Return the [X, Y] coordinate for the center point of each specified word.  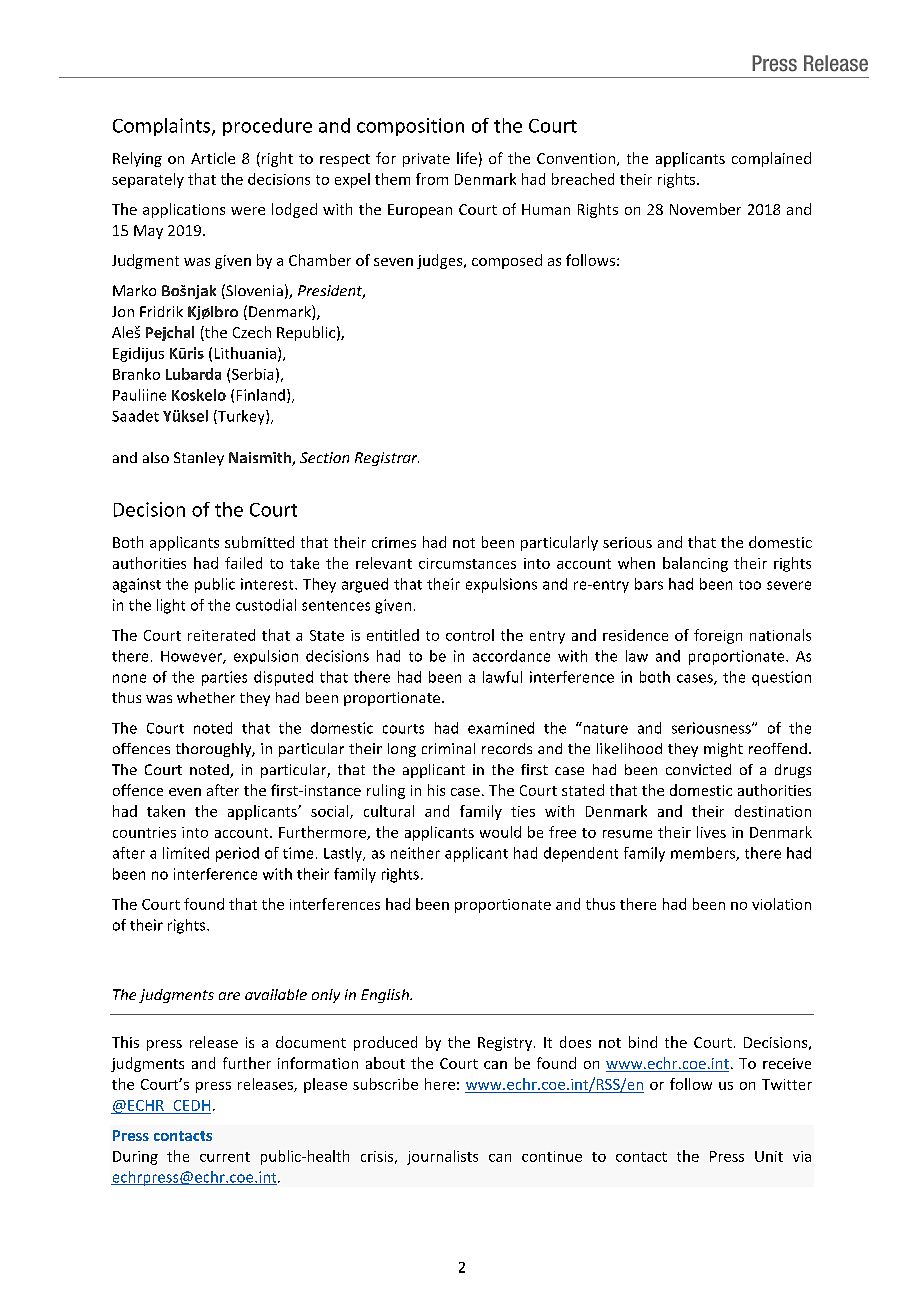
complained [771, 159]
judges [441, 261]
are [229, 996]
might [723, 750]
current [225, 1157]
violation [781, 904]
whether [206, 697]
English [386, 996]
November [705, 209]
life [467, 158]
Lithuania [245, 353]
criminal [448, 748]
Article [213, 158]
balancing [695, 564]
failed [243, 563]
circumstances [467, 563]
